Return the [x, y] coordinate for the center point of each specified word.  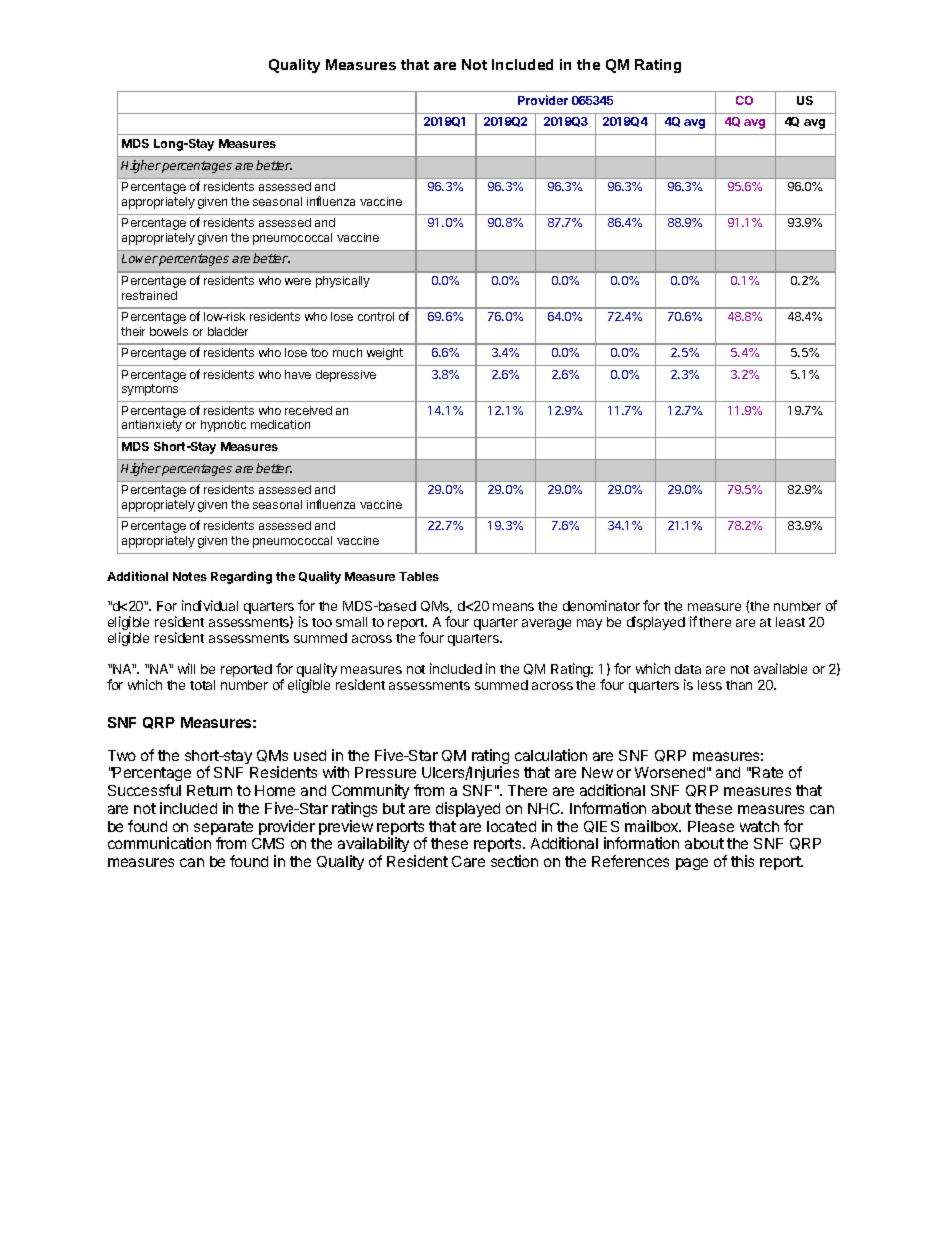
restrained [149, 295]
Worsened [670, 772]
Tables [419, 576]
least [790, 622]
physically [343, 282]
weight [385, 354]
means [513, 607]
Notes [190, 576]
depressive [346, 376]
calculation [551, 755]
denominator [601, 605]
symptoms [150, 390]
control [376, 316]
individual [210, 605]
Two [122, 755]
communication [159, 843]
